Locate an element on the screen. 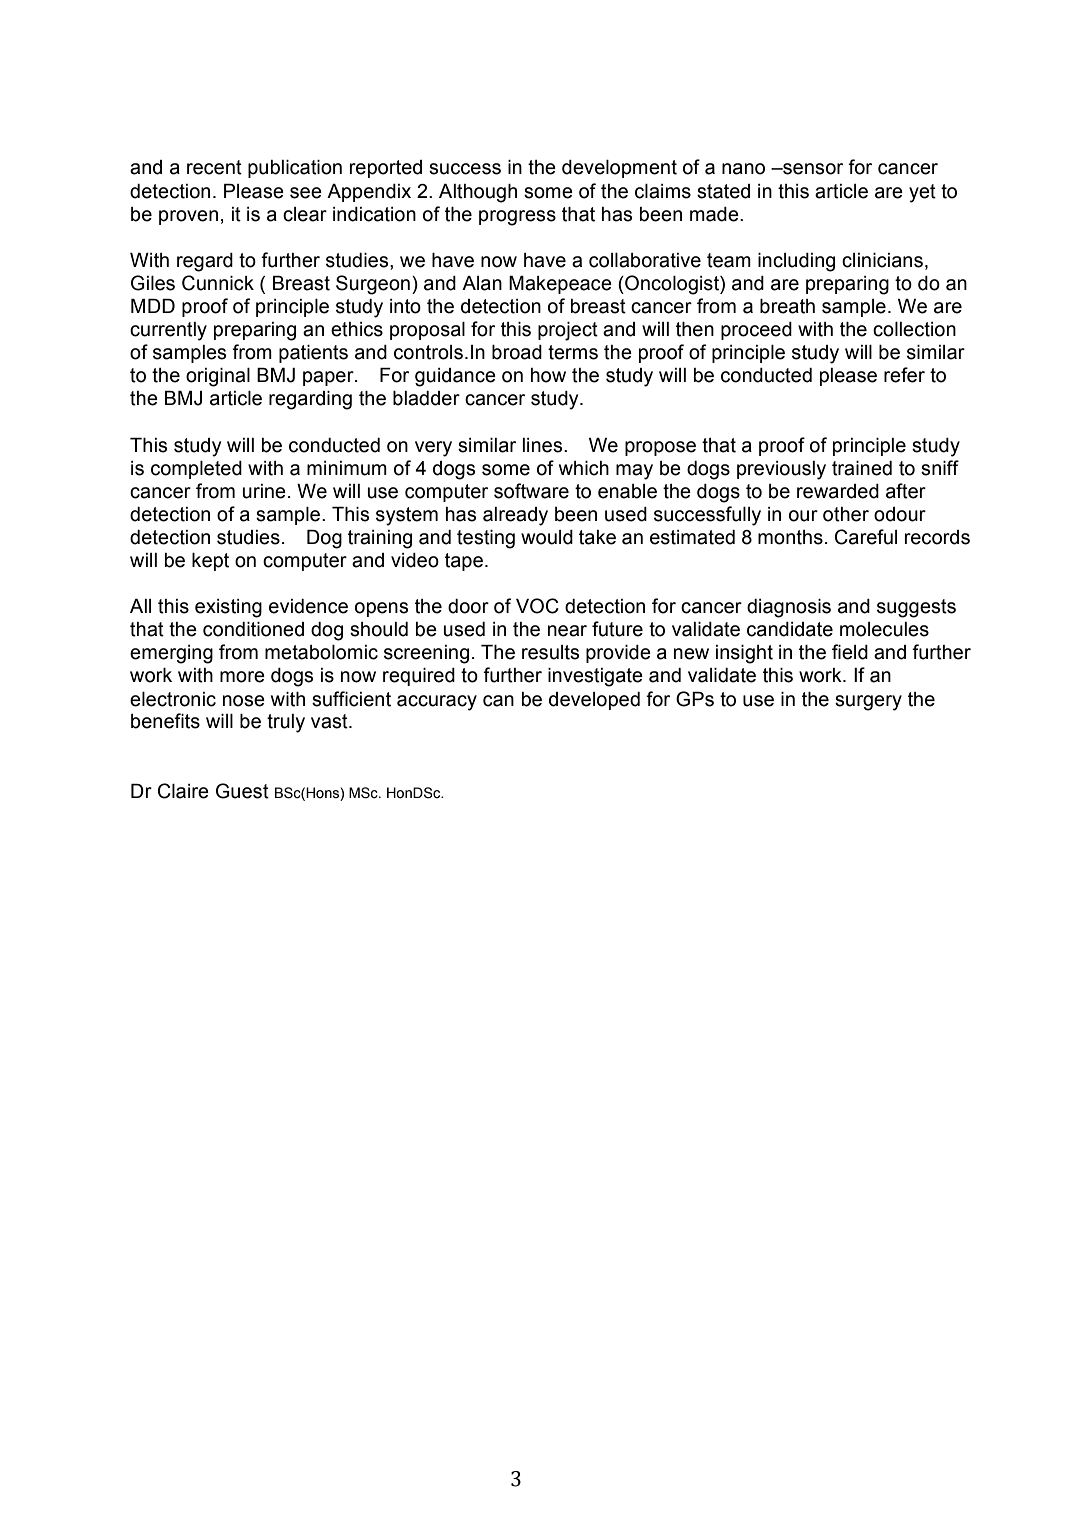 The image size is (1086, 1536). recent is located at coordinates (214, 167).
